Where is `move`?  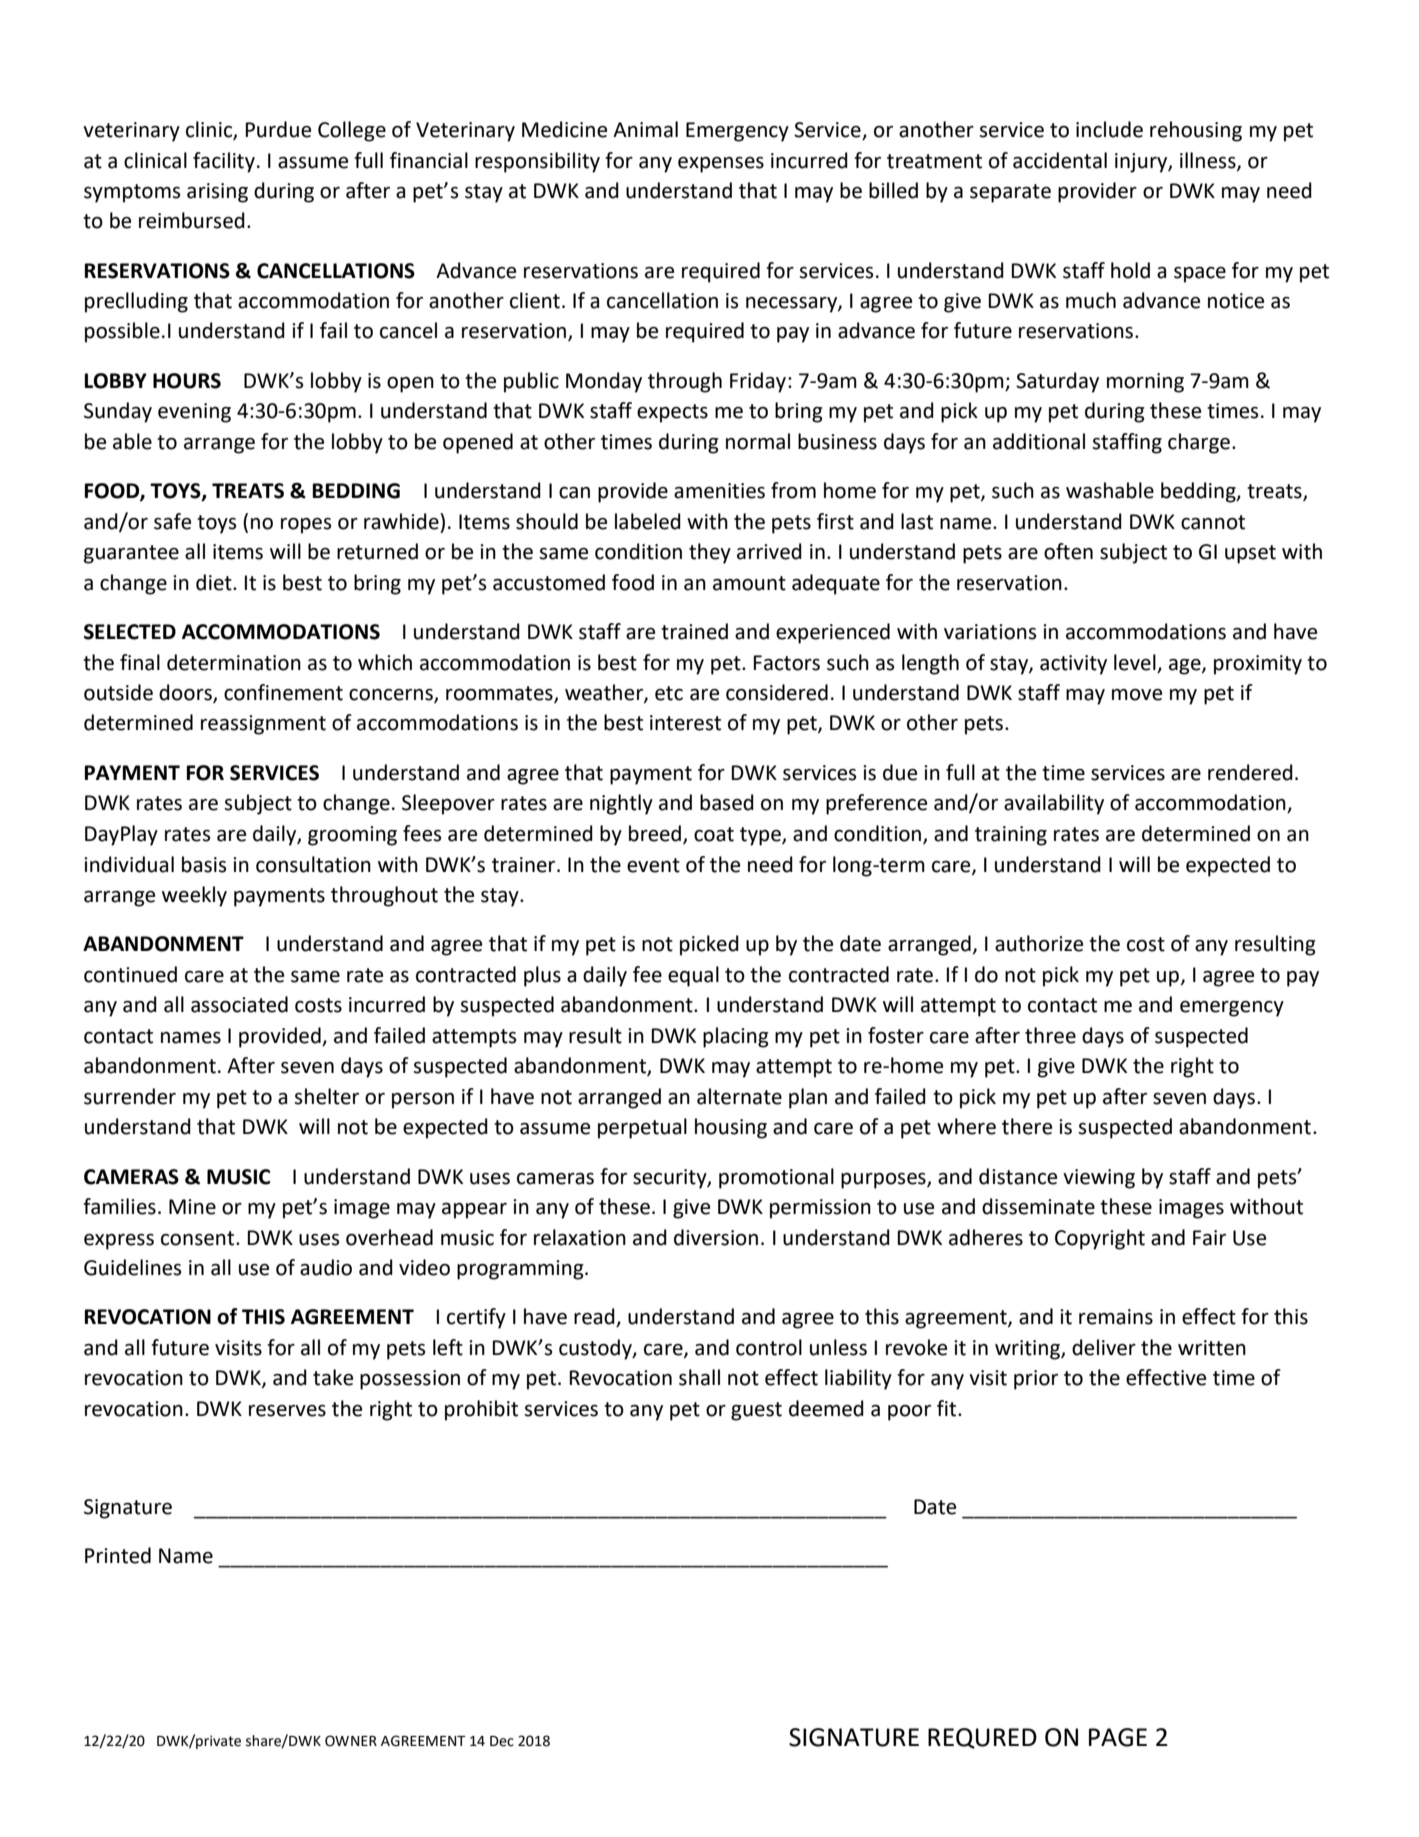 move is located at coordinates (1137, 695).
